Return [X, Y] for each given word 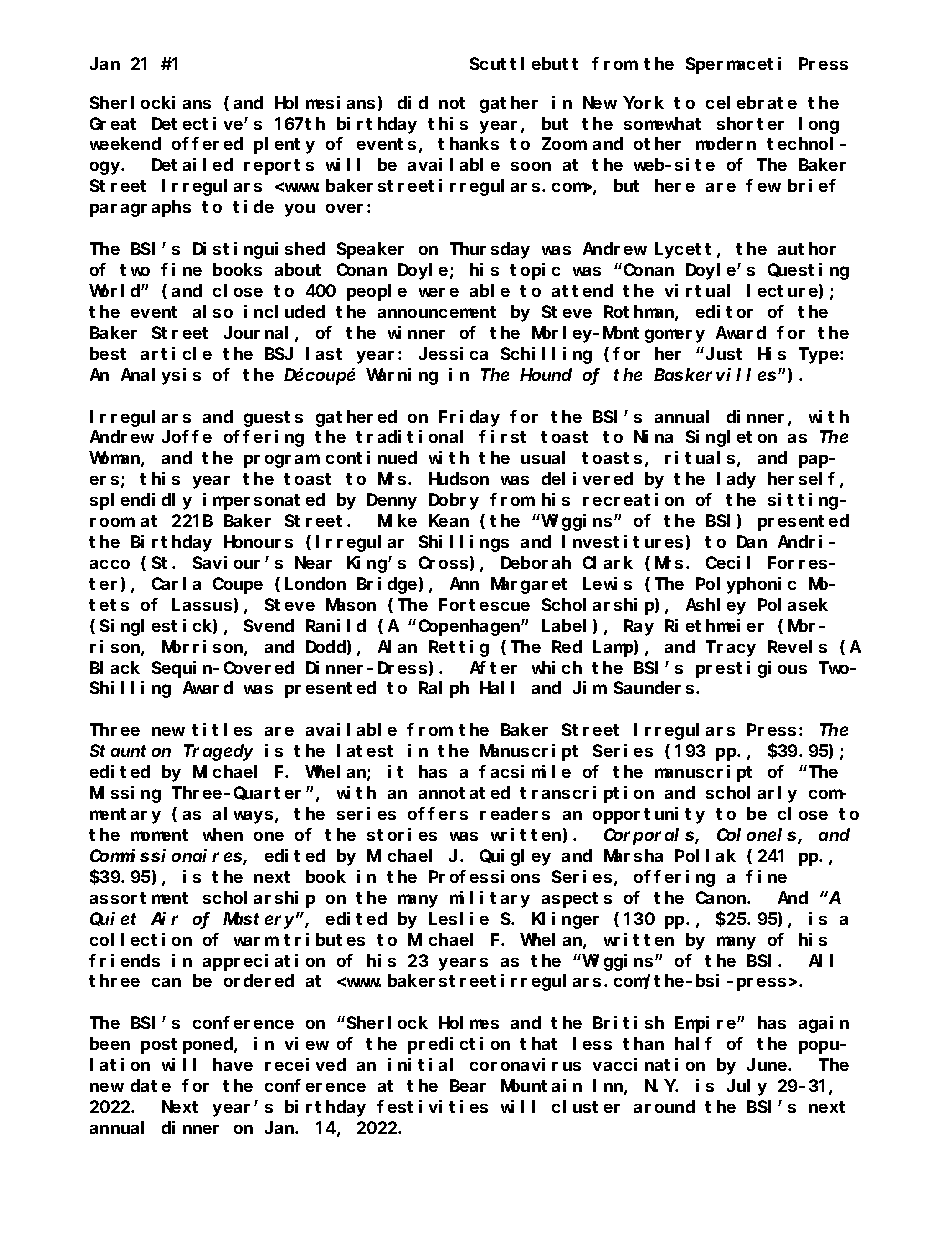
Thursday [490, 250]
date [151, 1086]
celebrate [751, 102]
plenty [284, 146]
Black [115, 667]
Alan [397, 646]
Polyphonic [746, 585]
